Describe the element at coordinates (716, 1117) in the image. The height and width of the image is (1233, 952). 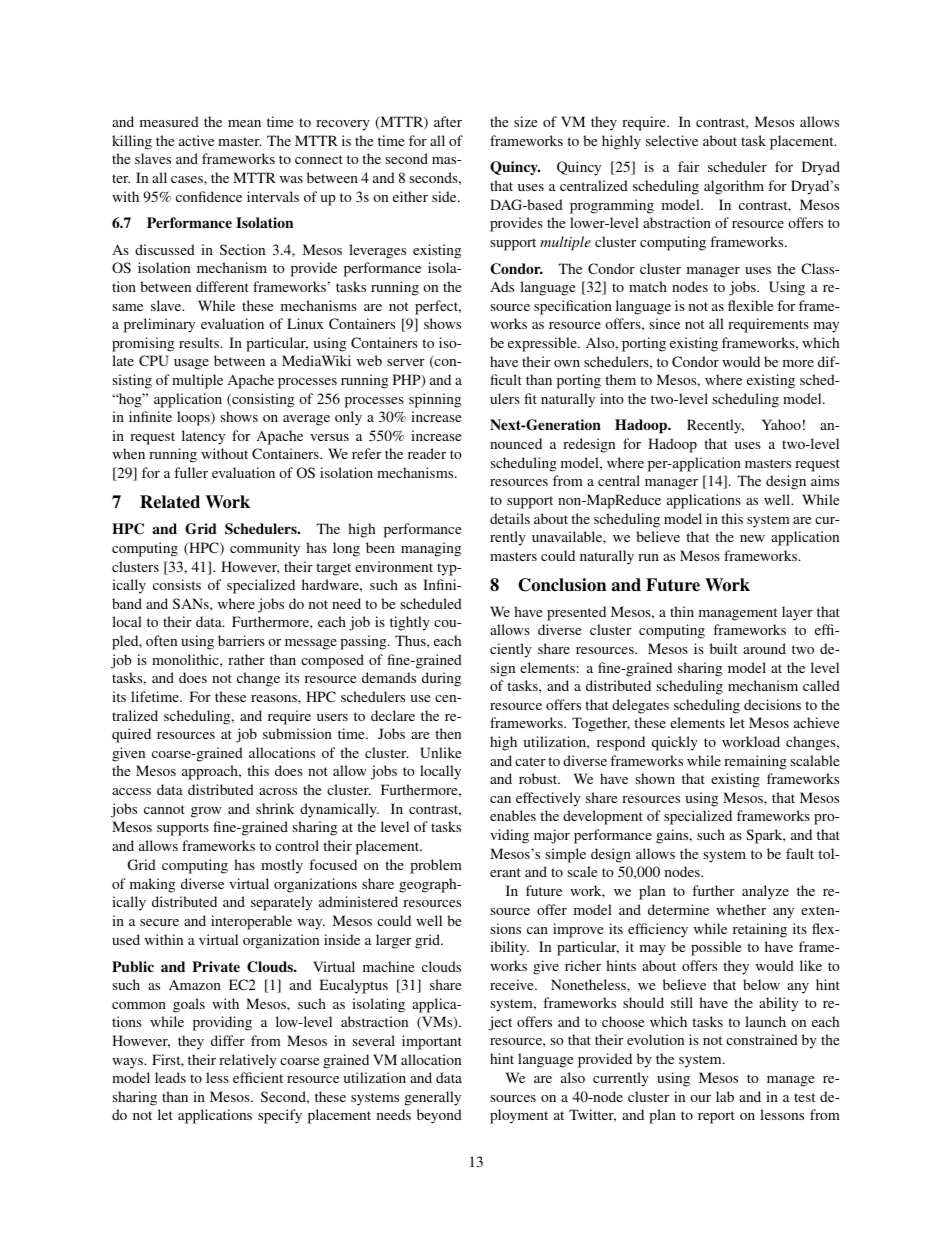
I see `report` at that location.
